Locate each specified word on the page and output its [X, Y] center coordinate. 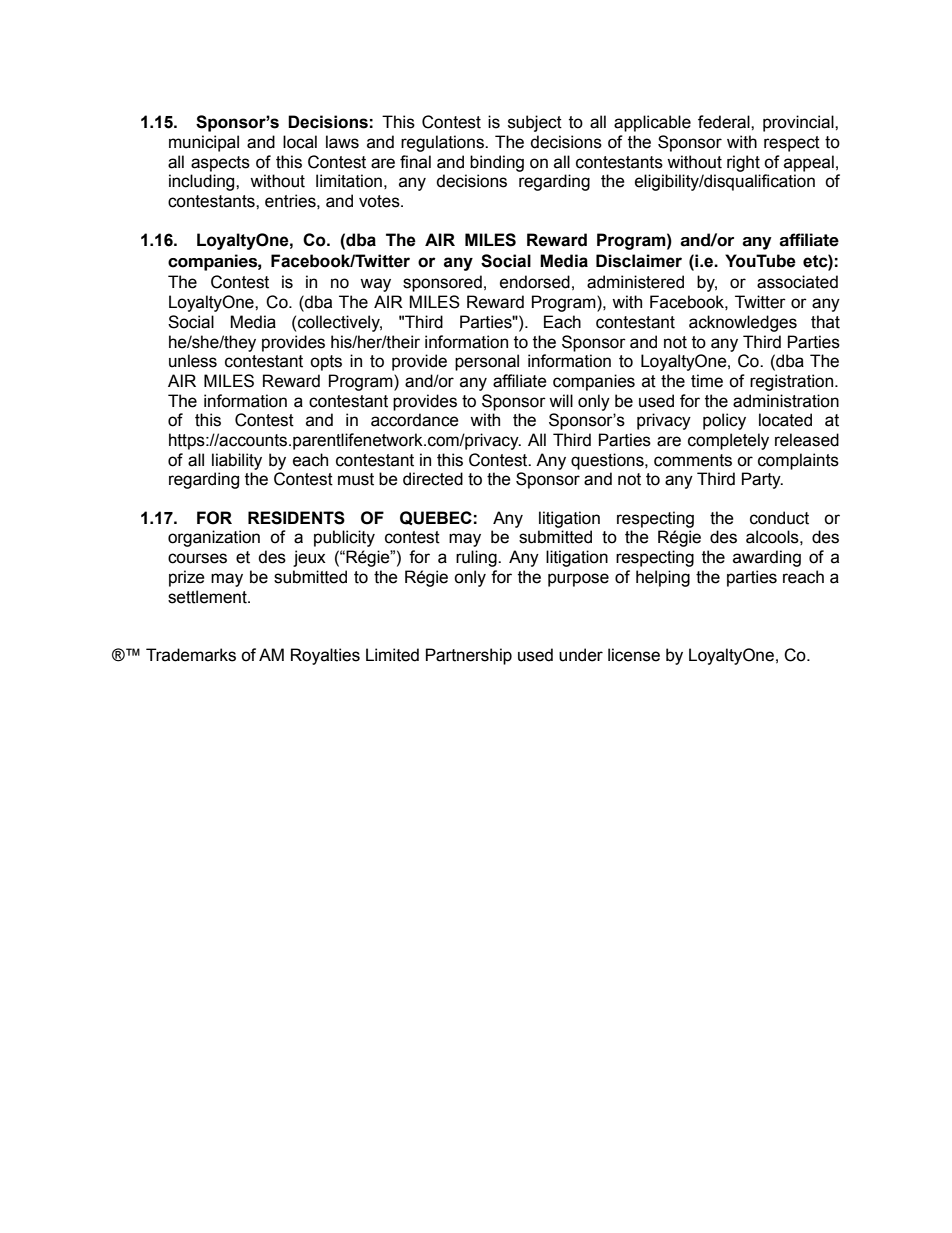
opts [326, 363]
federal [725, 122]
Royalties [325, 656]
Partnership [469, 656]
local [300, 142]
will [561, 400]
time [707, 381]
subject [535, 123]
